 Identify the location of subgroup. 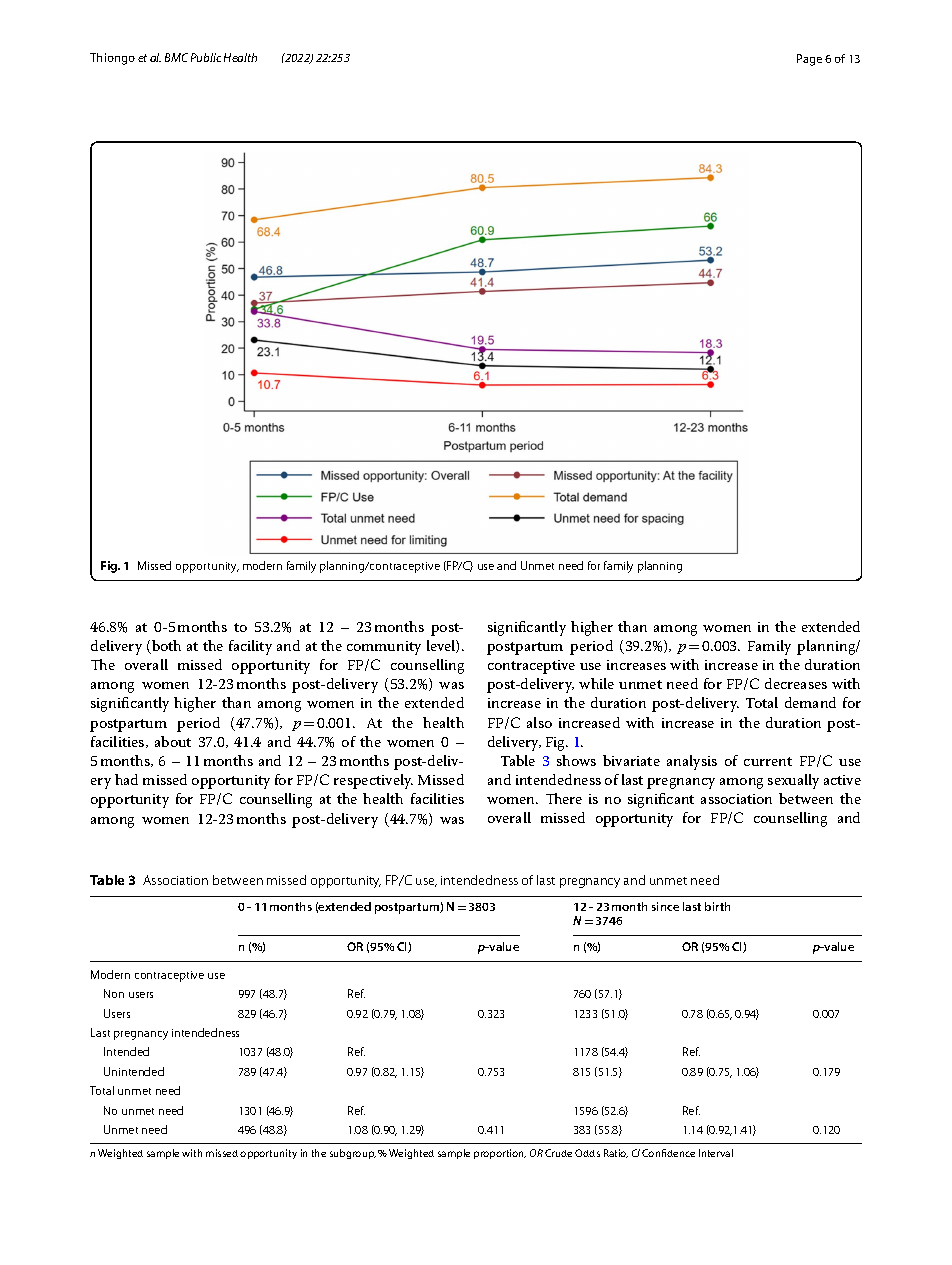
(353, 1154).
